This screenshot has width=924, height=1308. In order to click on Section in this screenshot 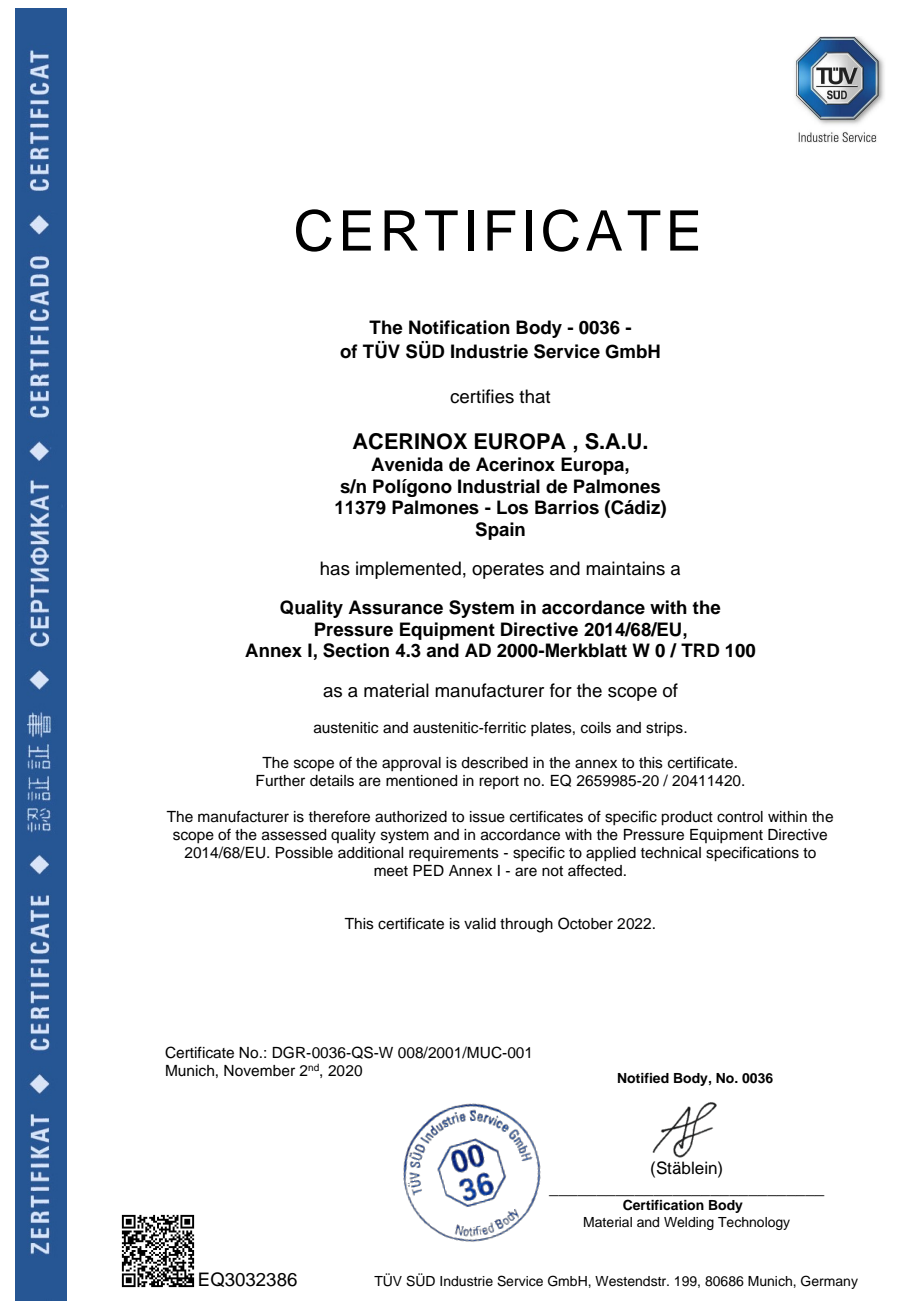, I will do `click(356, 650)`.
